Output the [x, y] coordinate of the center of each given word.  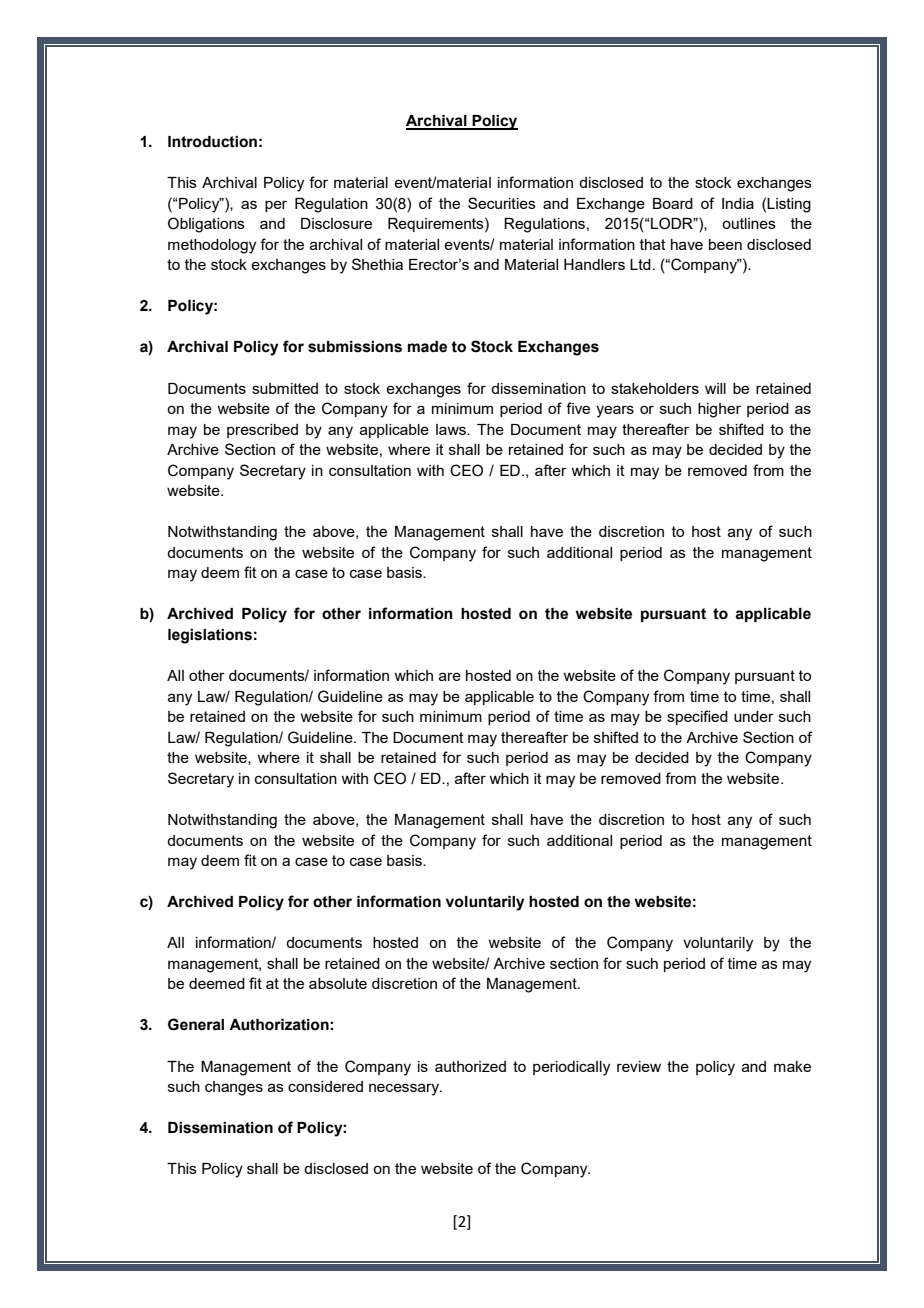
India [738, 203]
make [792, 1066]
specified [697, 717]
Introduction [212, 142]
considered [325, 1086]
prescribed [262, 431]
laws [452, 429]
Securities [502, 203]
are [450, 676]
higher [719, 410]
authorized [470, 1066]
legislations [210, 636]
